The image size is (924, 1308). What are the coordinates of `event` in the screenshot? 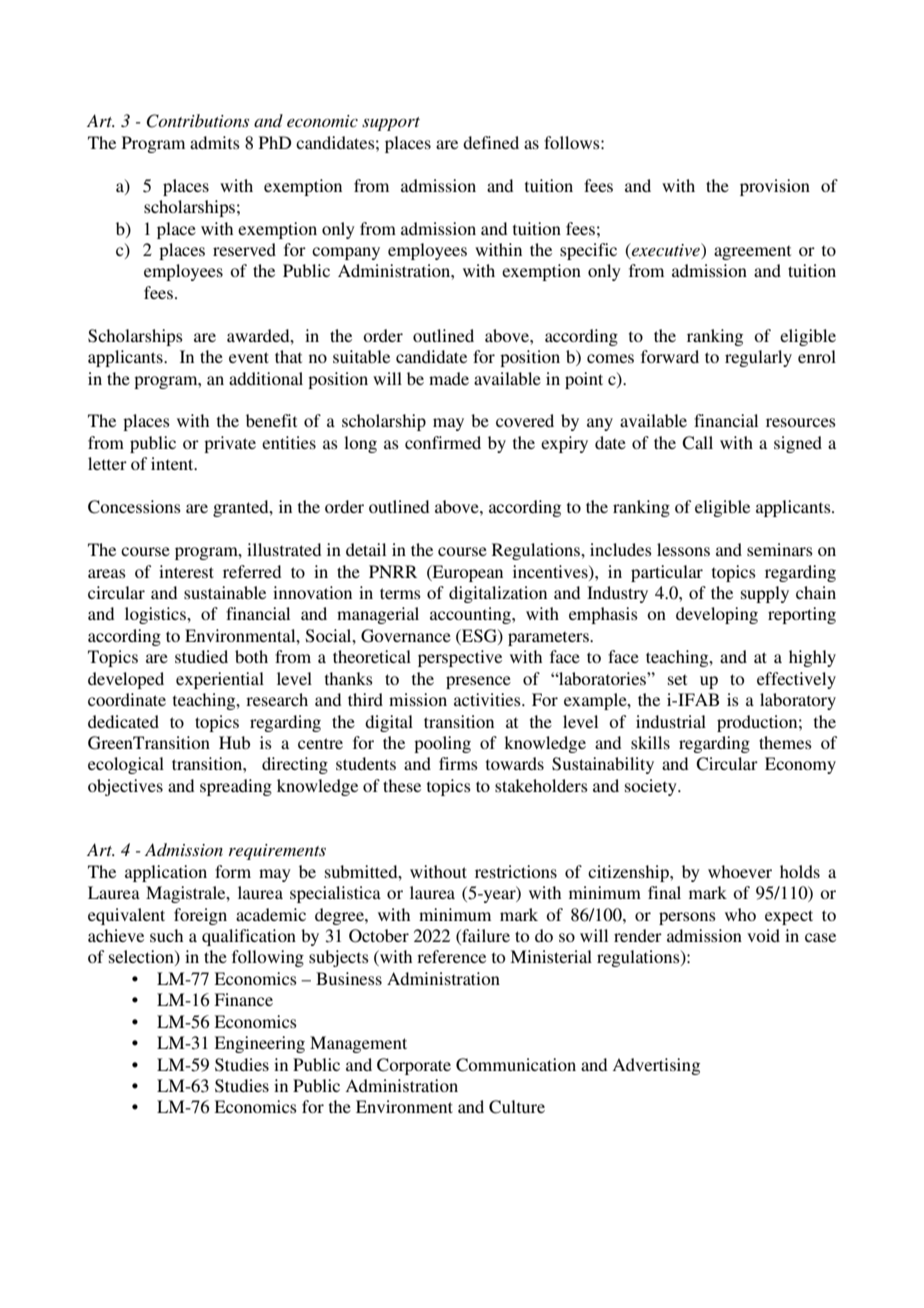 It's located at (249, 357).
